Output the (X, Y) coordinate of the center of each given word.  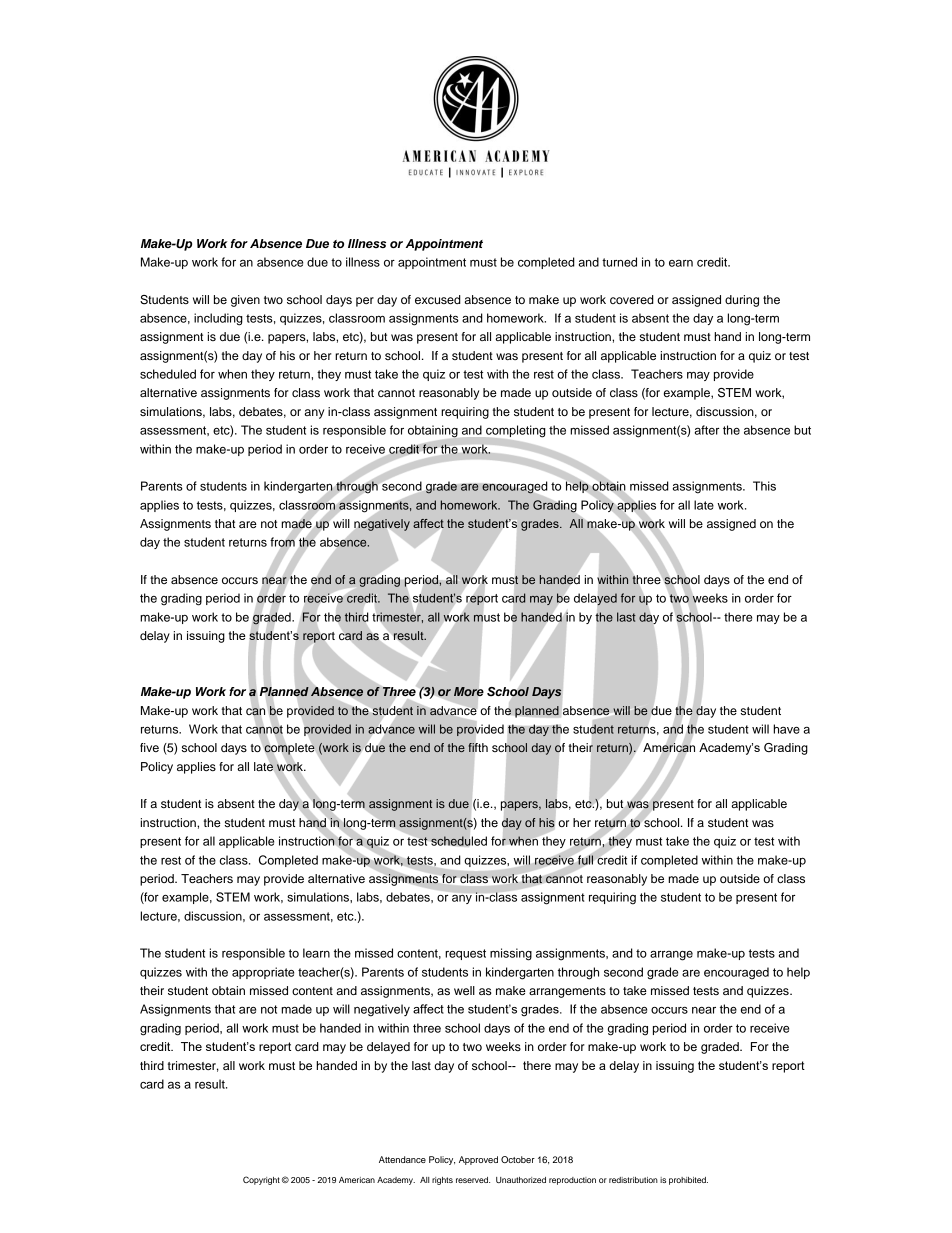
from (283, 542)
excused (438, 299)
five (149, 747)
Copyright (261, 1180)
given (245, 301)
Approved (478, 1160)
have (786, 729)
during (742, 301)
